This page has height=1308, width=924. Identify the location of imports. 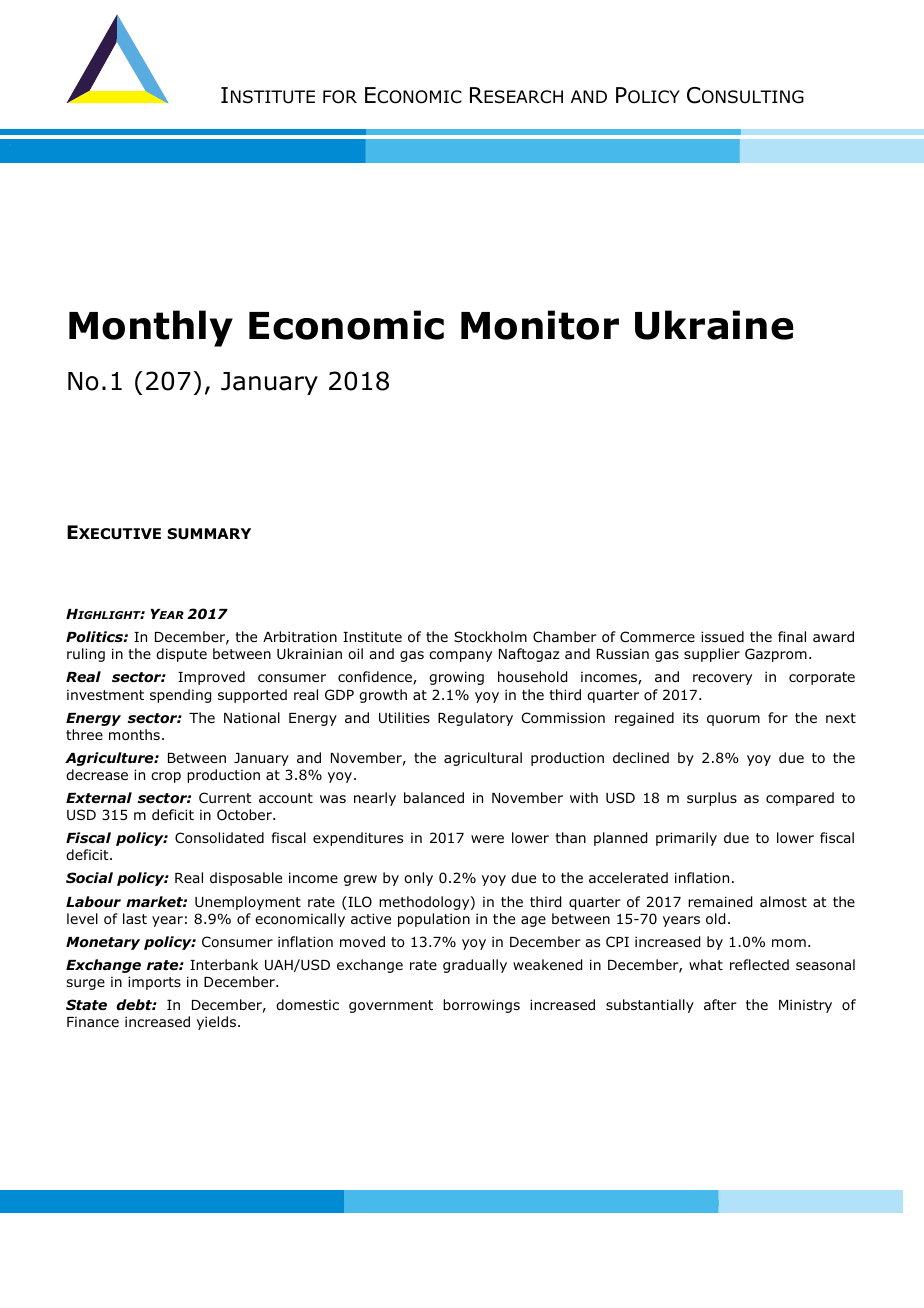
(154, 983).
